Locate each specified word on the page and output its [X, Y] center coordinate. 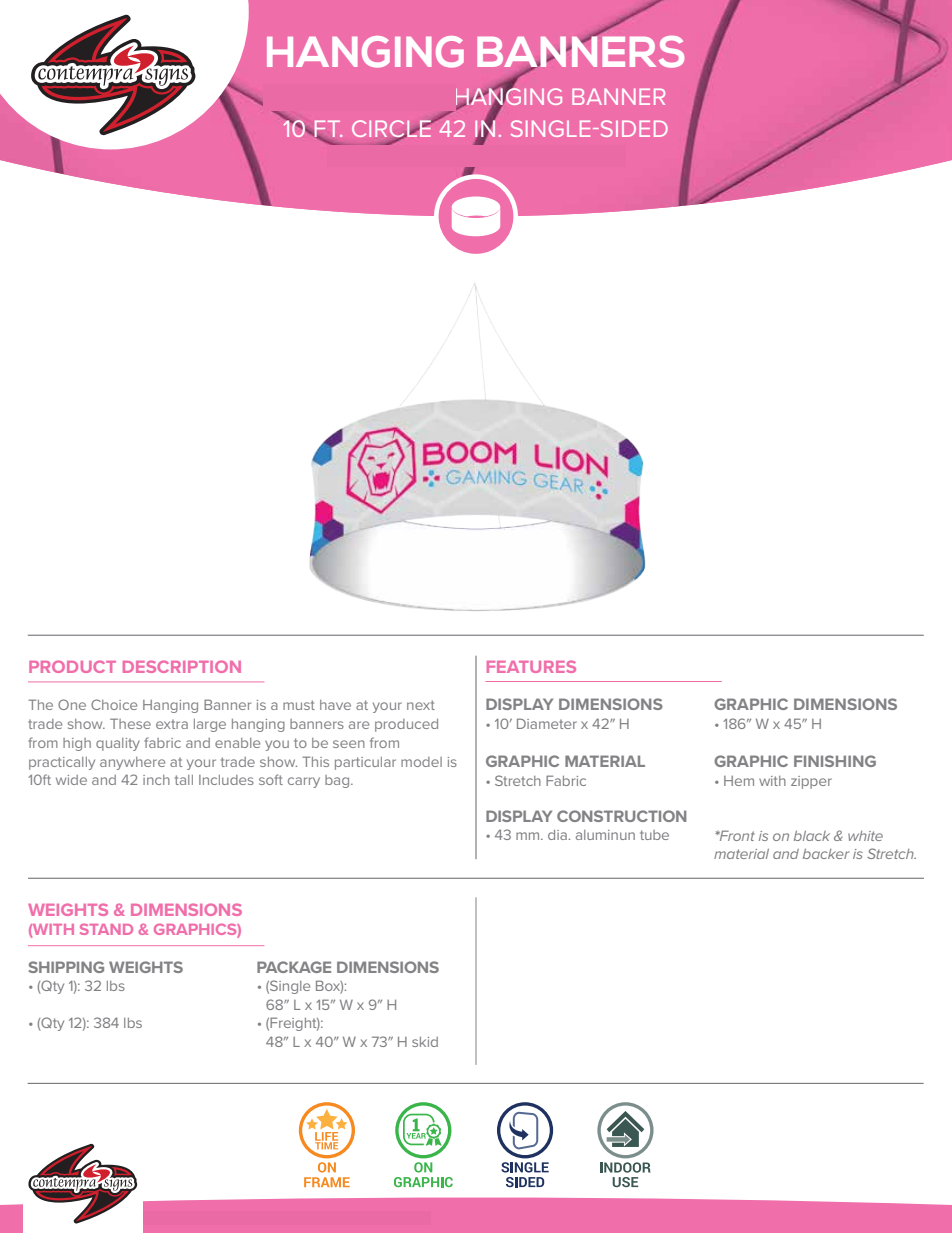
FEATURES [531, 666]
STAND [106, 929]
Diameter [547, 723]
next [421, 705]
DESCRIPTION [182, 666]
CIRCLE [392, 130]
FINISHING [835, 761]
